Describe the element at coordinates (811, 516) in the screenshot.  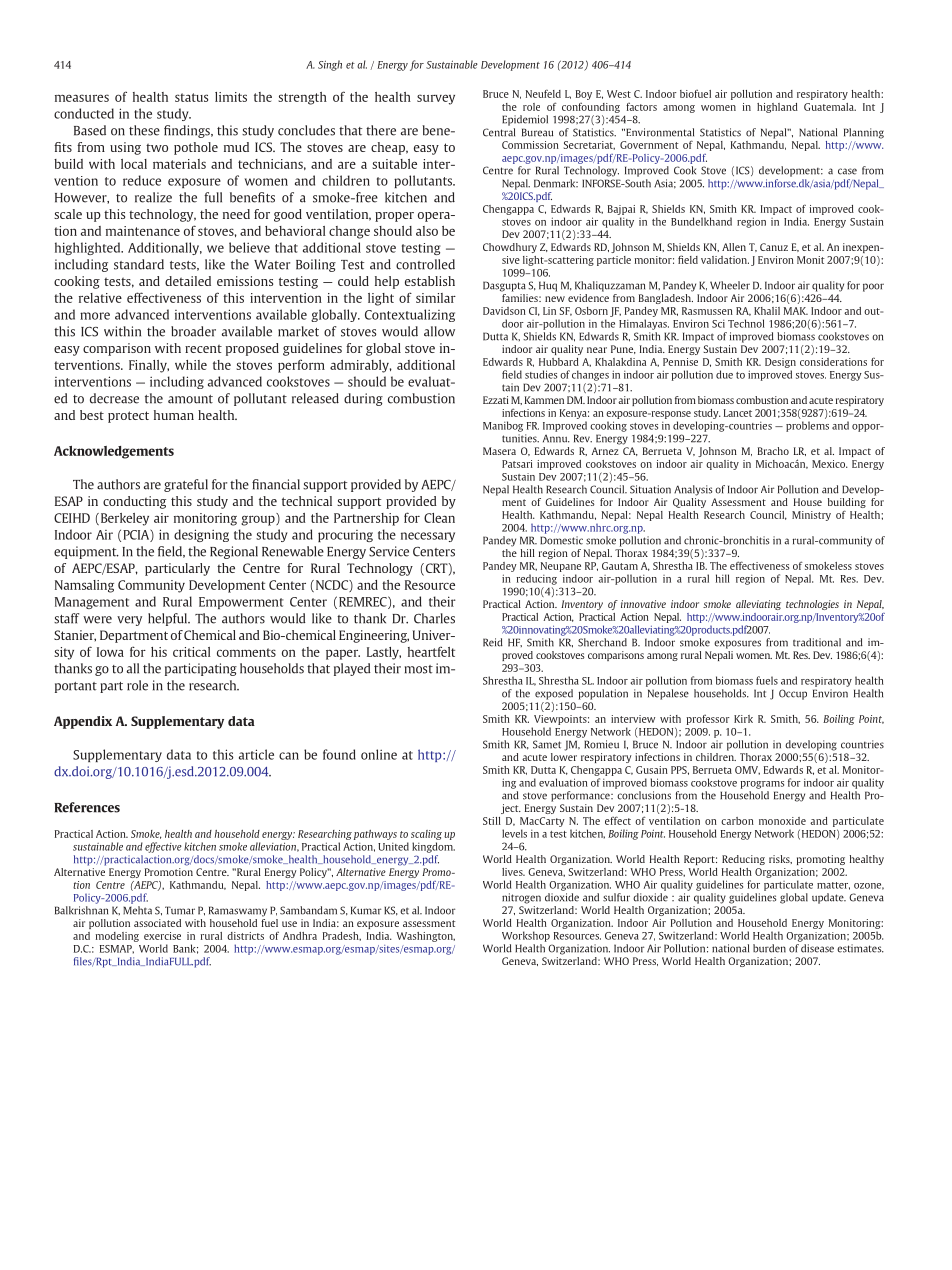
I see `Ministry` at that location.
